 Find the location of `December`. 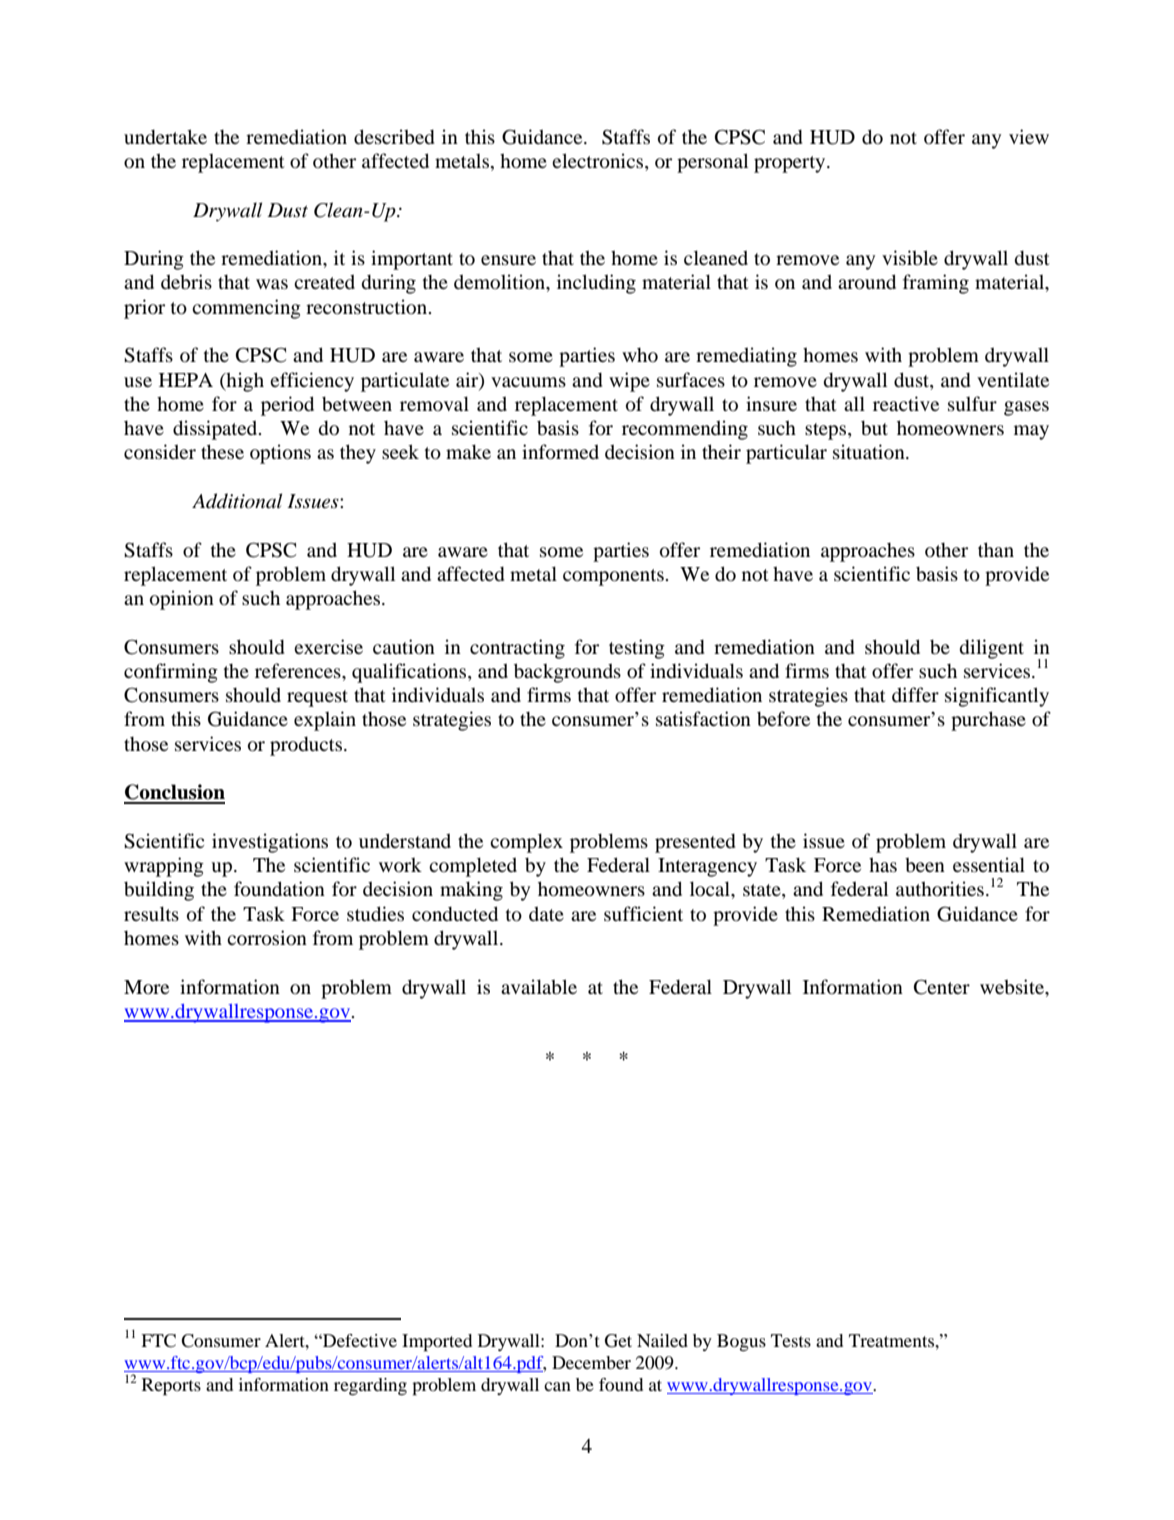

December is located at coordinates (591, 1362).
